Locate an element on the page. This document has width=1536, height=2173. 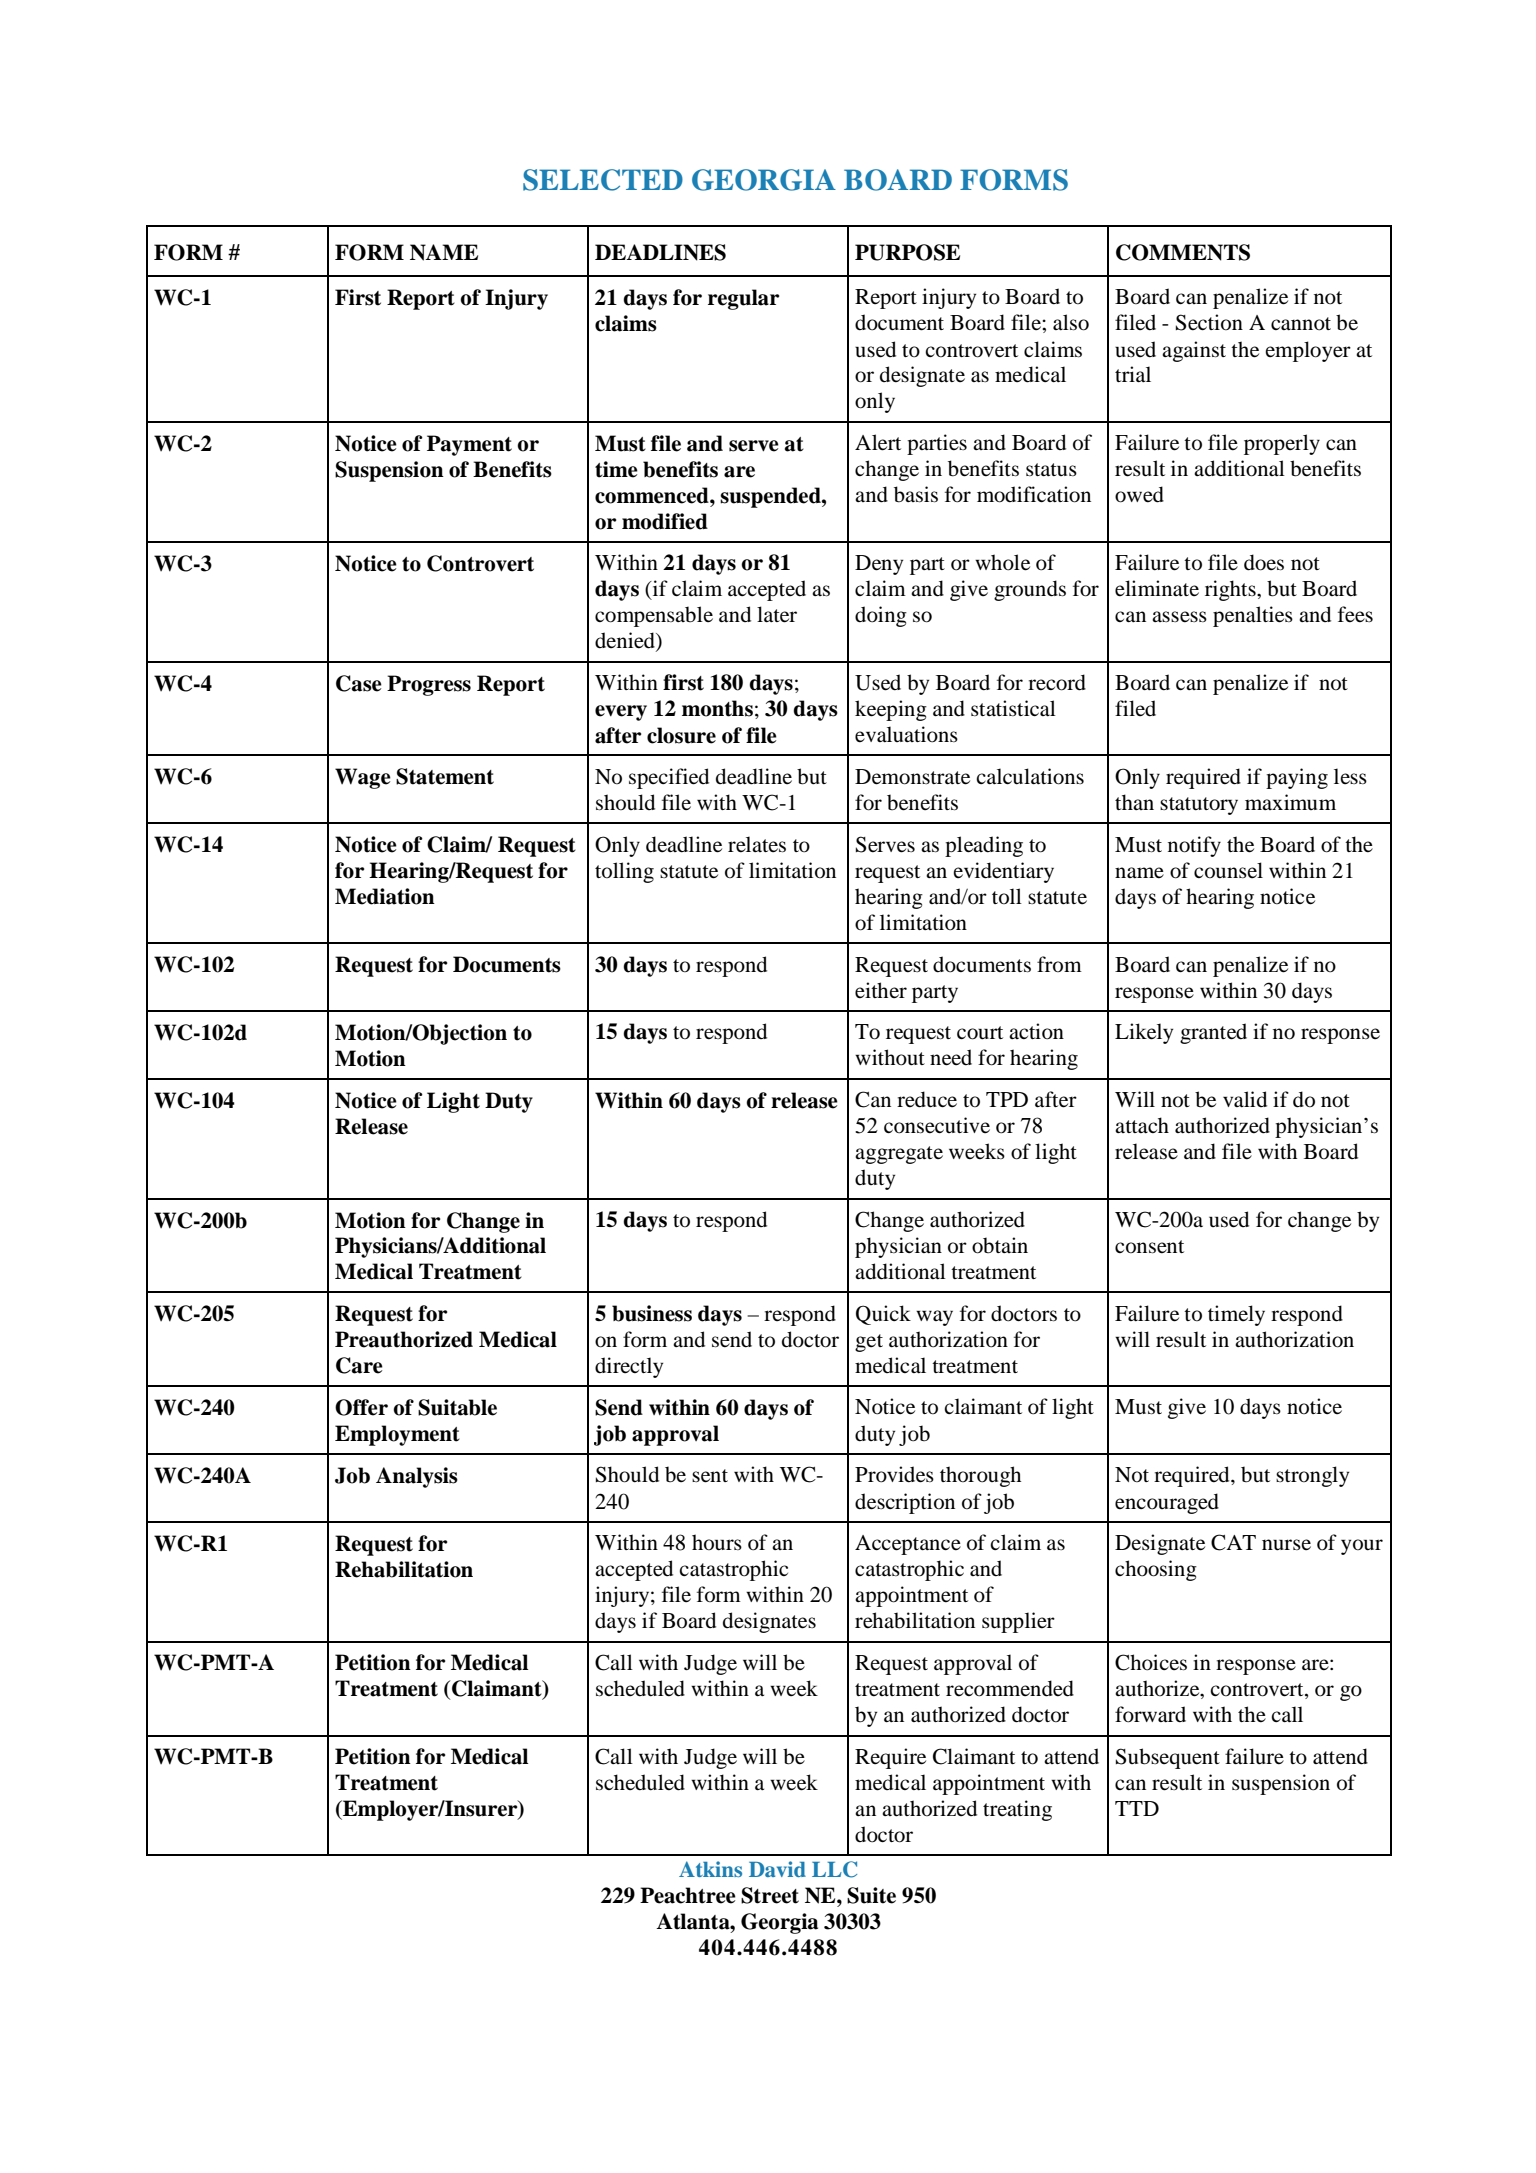
Peachtree is located at coordinates (688, 1895).
